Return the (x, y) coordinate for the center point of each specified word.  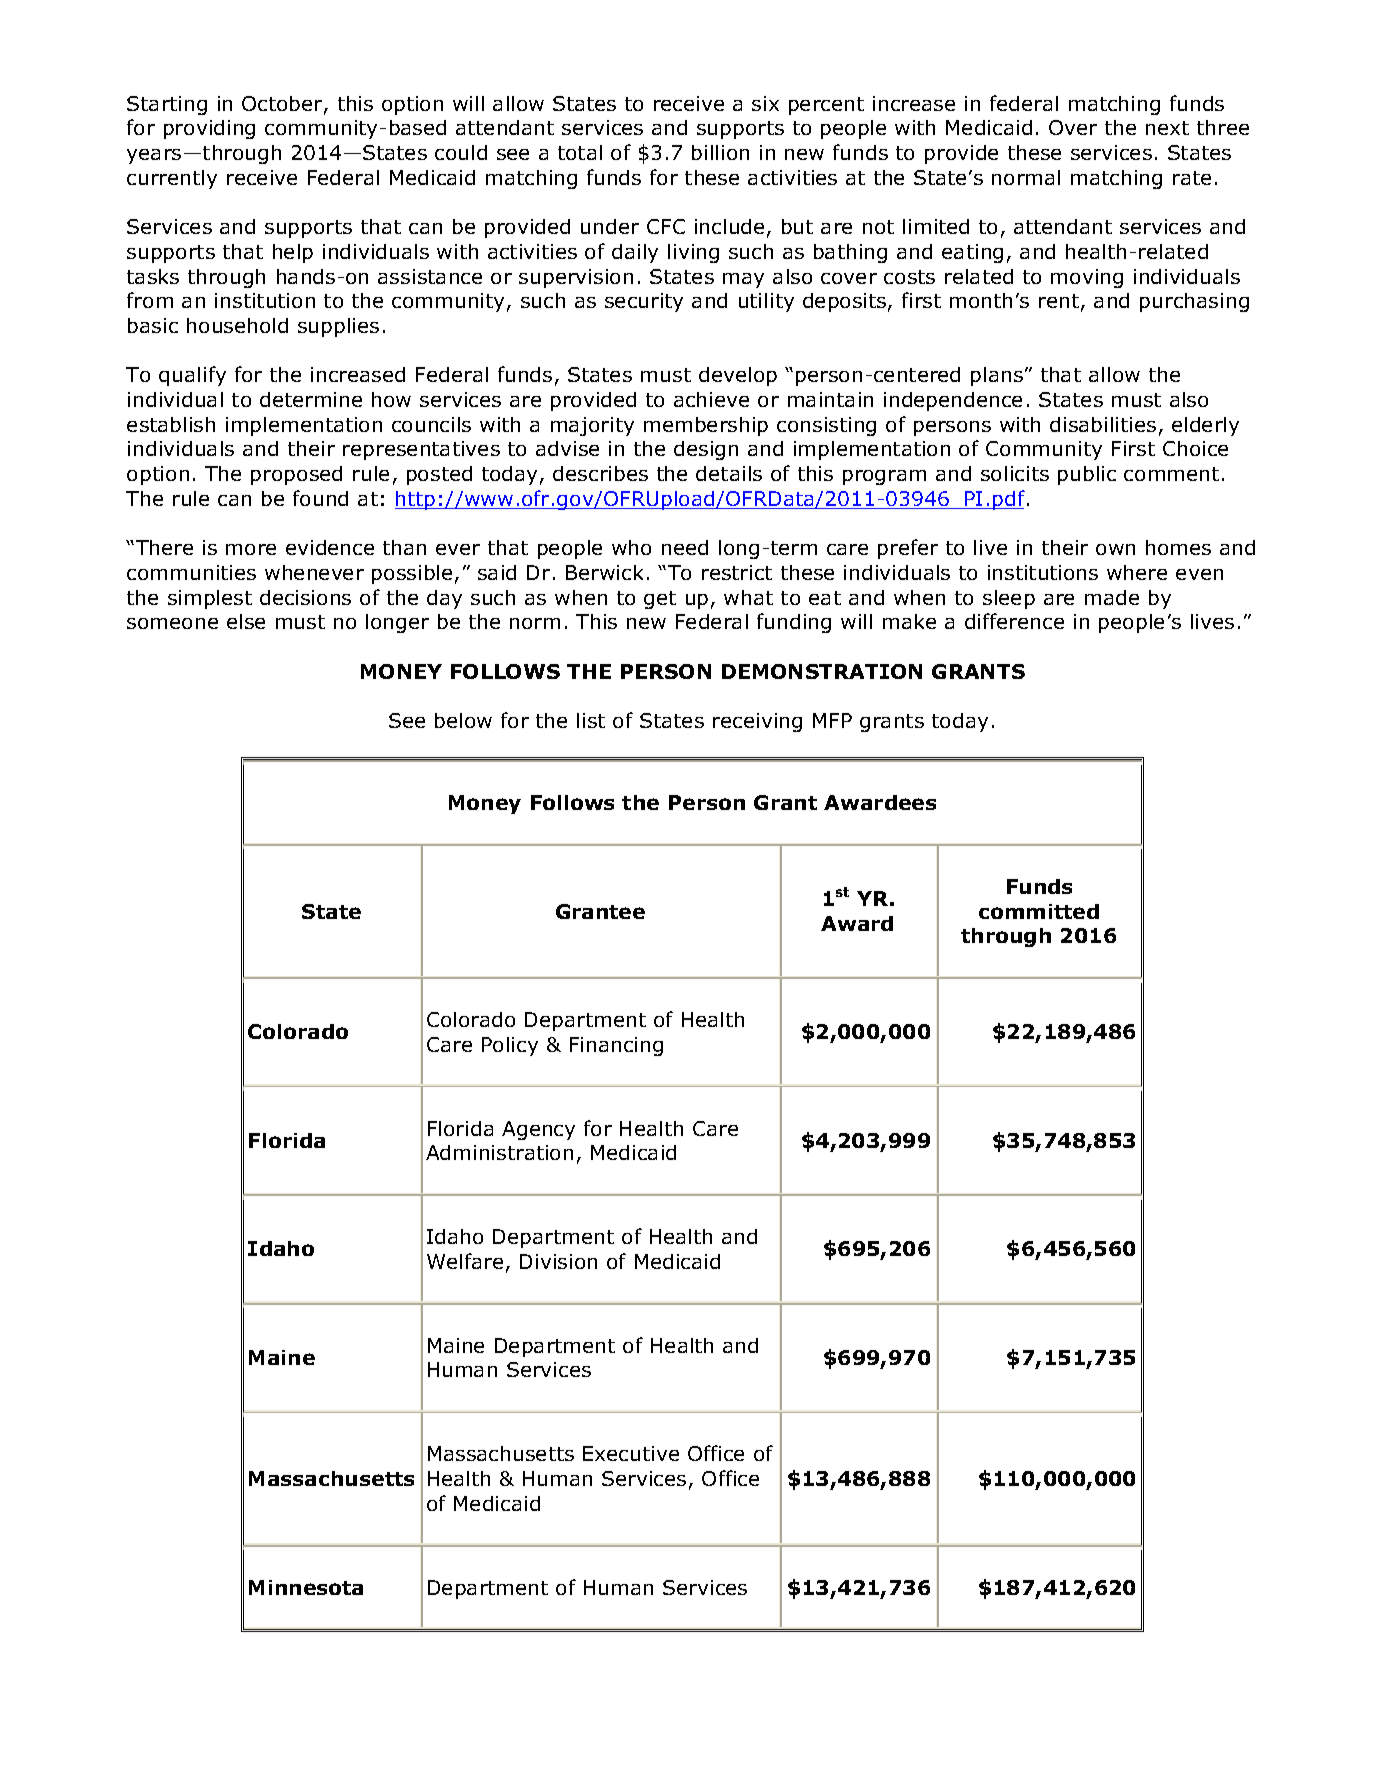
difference (1014, 621)
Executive (631, 1453)
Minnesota (306, 1587)
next (1167, 128)
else (246, 621)
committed (1039, 911)
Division (558, 1261)
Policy (510, 1046)
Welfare (465, 1261)
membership (706, 426)
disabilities (1103, 424)
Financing (616, 1046)
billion (720, 152)
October (283, 105)
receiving (757, 722)
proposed (296, 475)
